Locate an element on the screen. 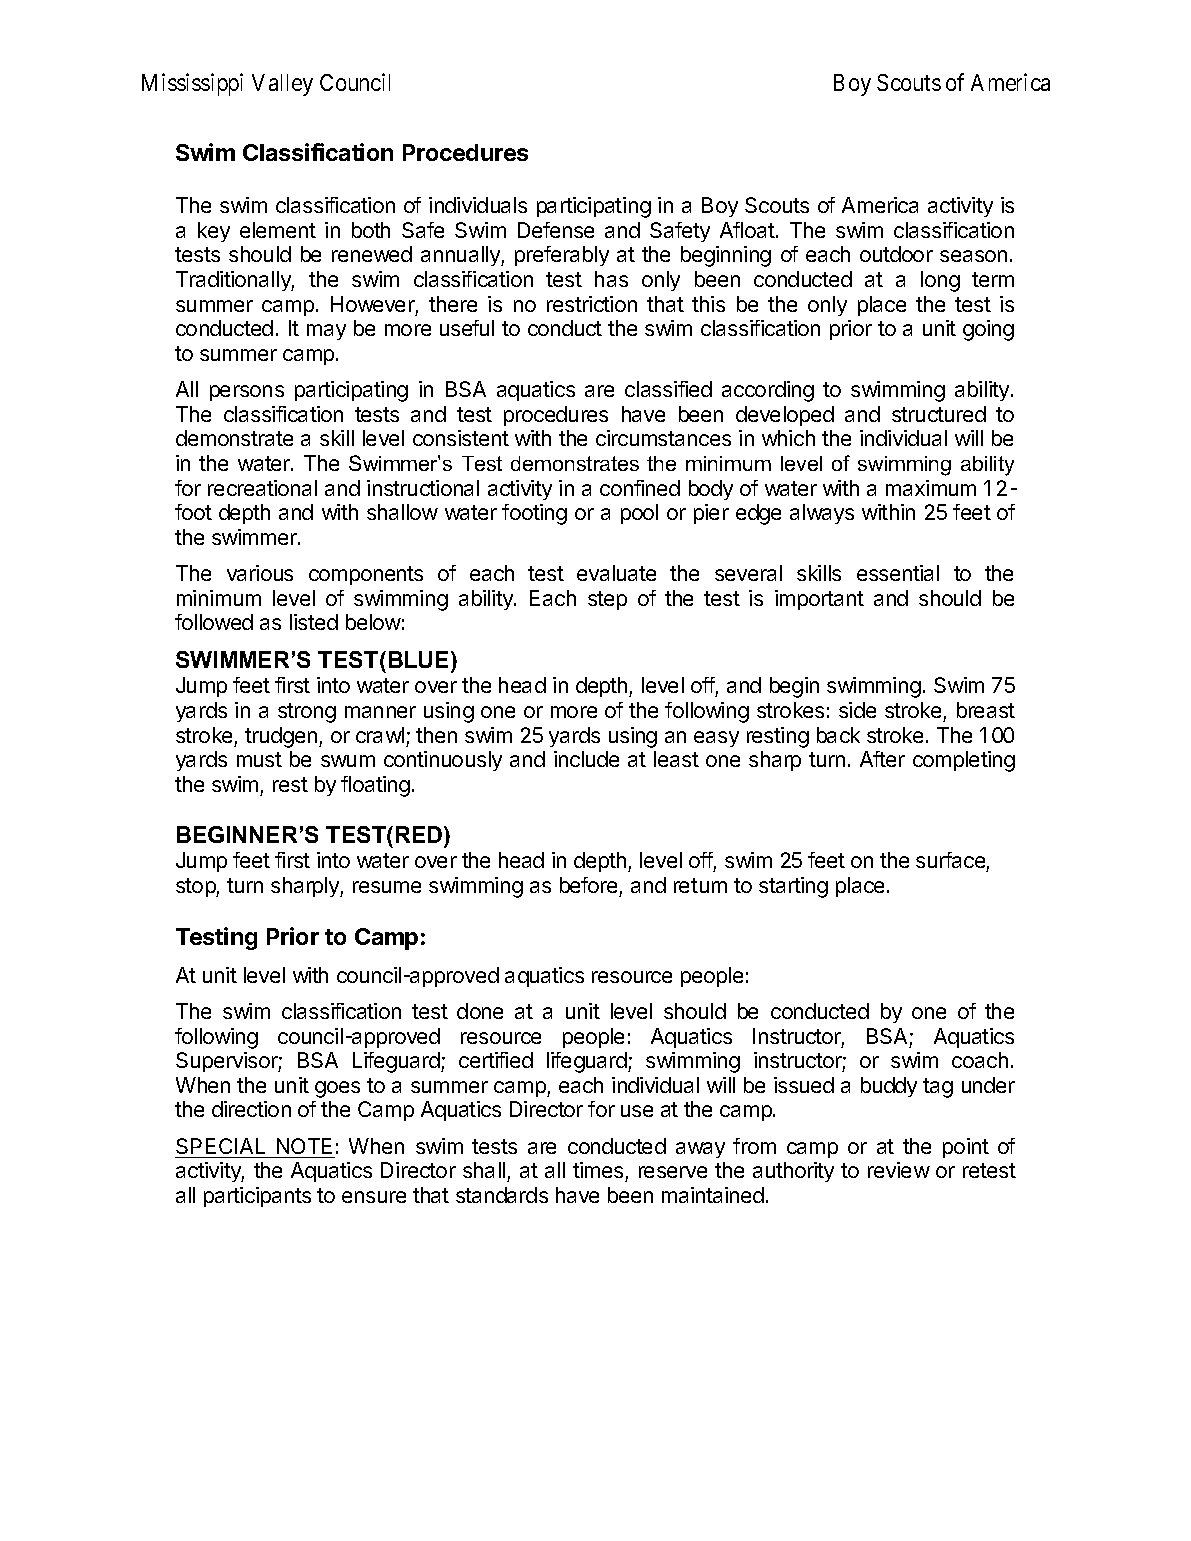 This screenshot has height=1541, width=1191. persons is located at coordinates (247, 393).
